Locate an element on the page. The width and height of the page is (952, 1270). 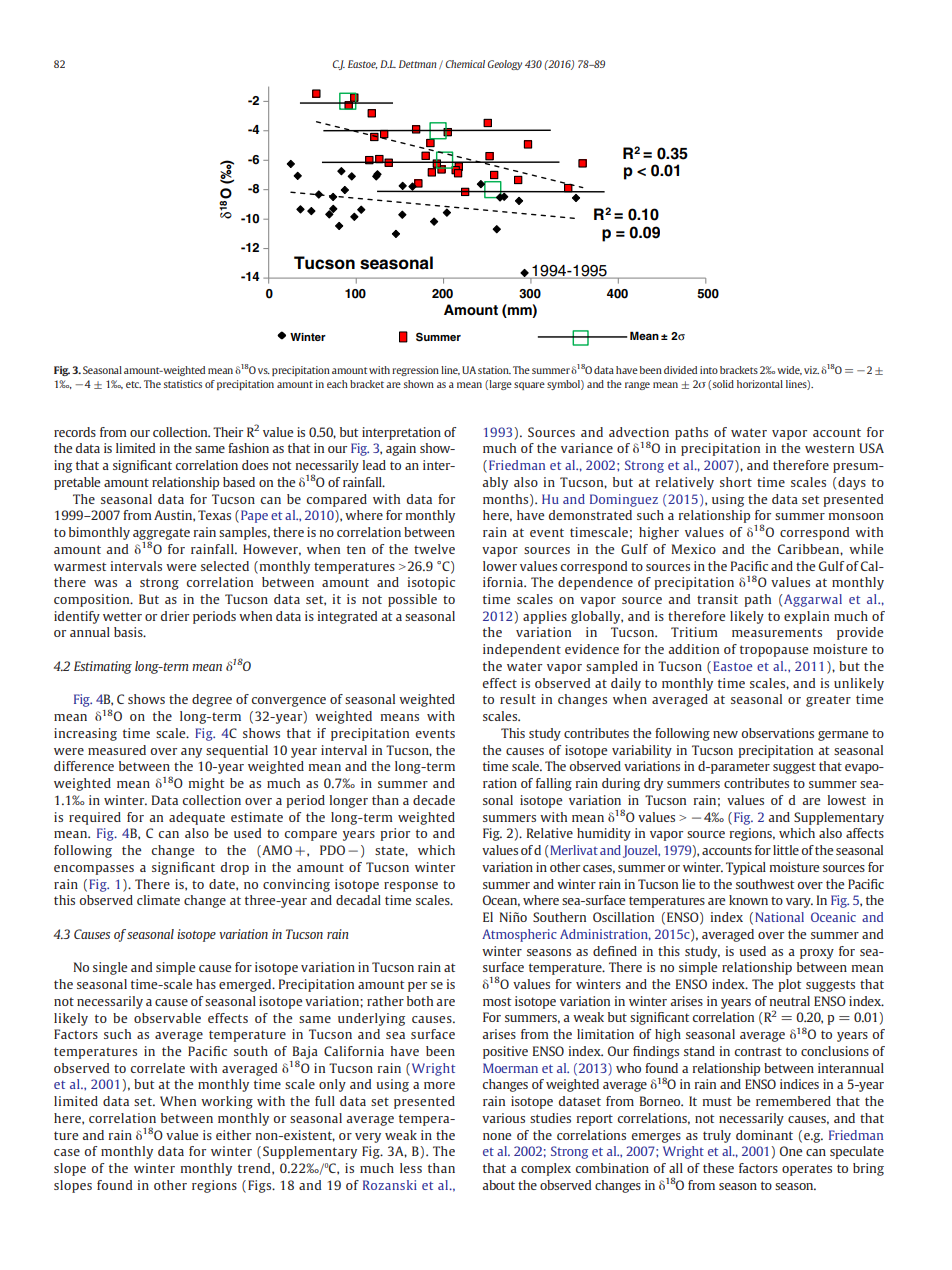
either is located at coordinates (233, 1135).
